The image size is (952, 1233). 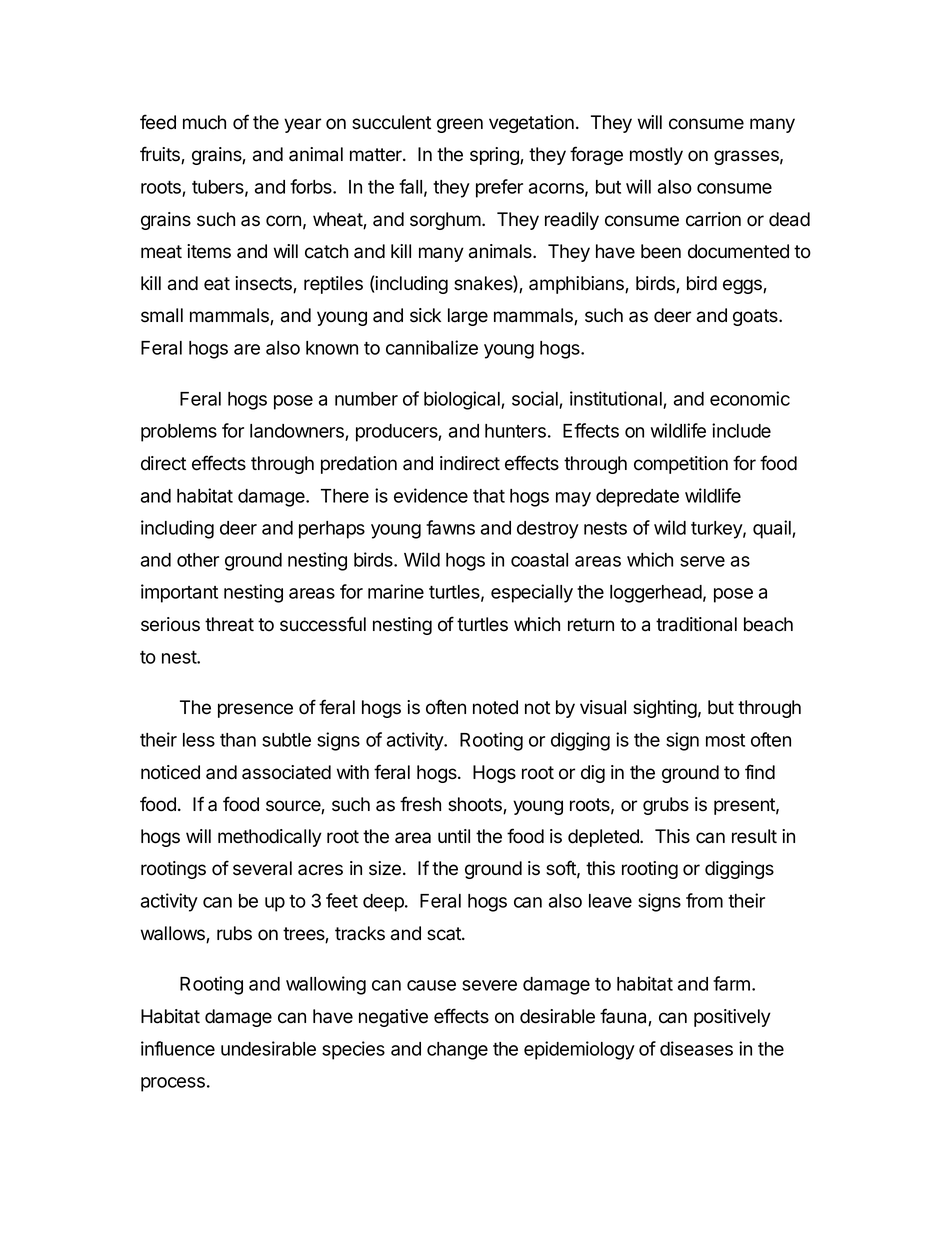 What do you see at coordinates (460, 125) in the screenshot?
I see `green` at bounding box center [460, 125].
